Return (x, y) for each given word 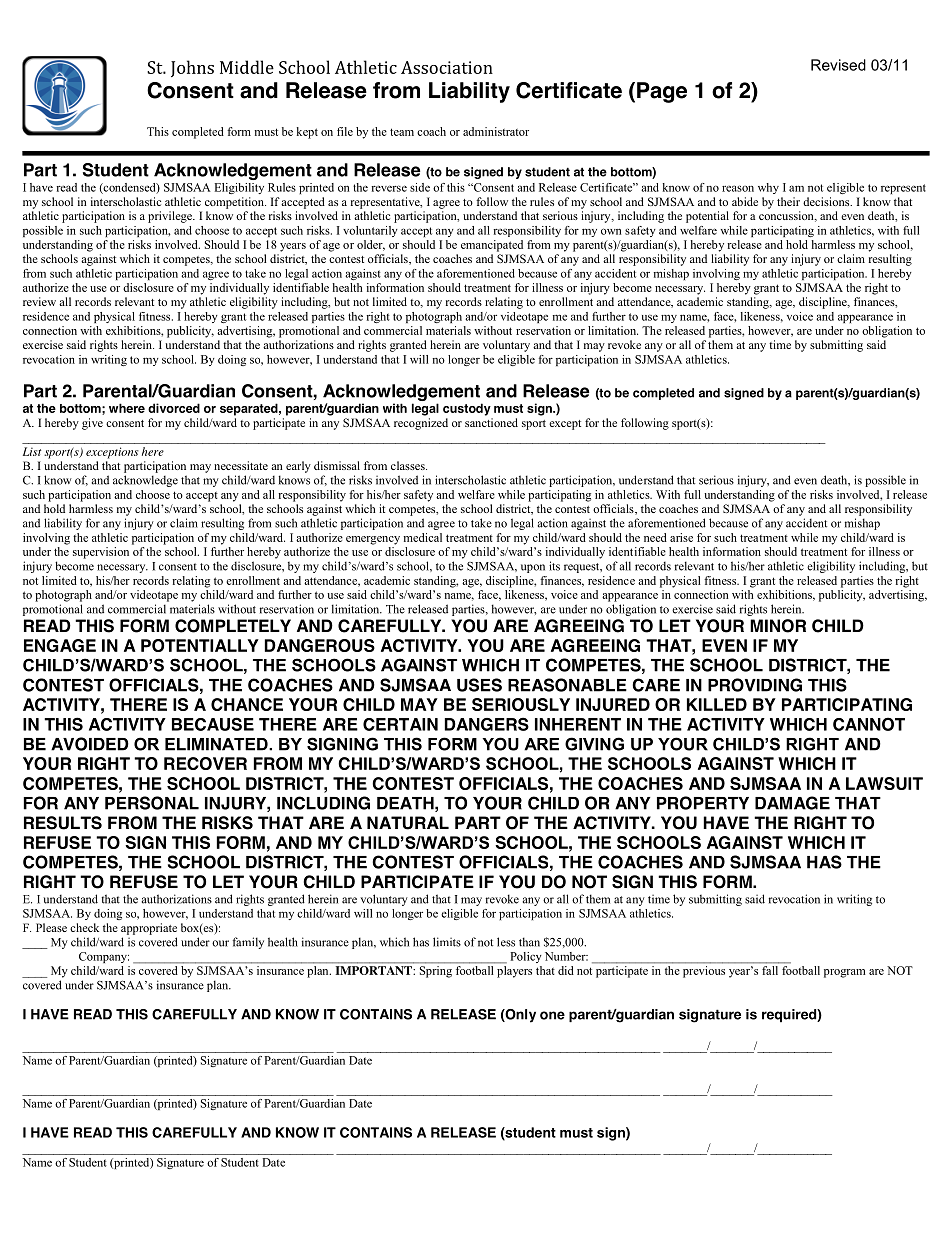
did (566, 970)
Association (447, 67)
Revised (838, 65)
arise (681, 537)
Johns (192, 68)
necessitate (241, 465)
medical (423, 537)
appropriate (149, 929)
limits (447, 942)
